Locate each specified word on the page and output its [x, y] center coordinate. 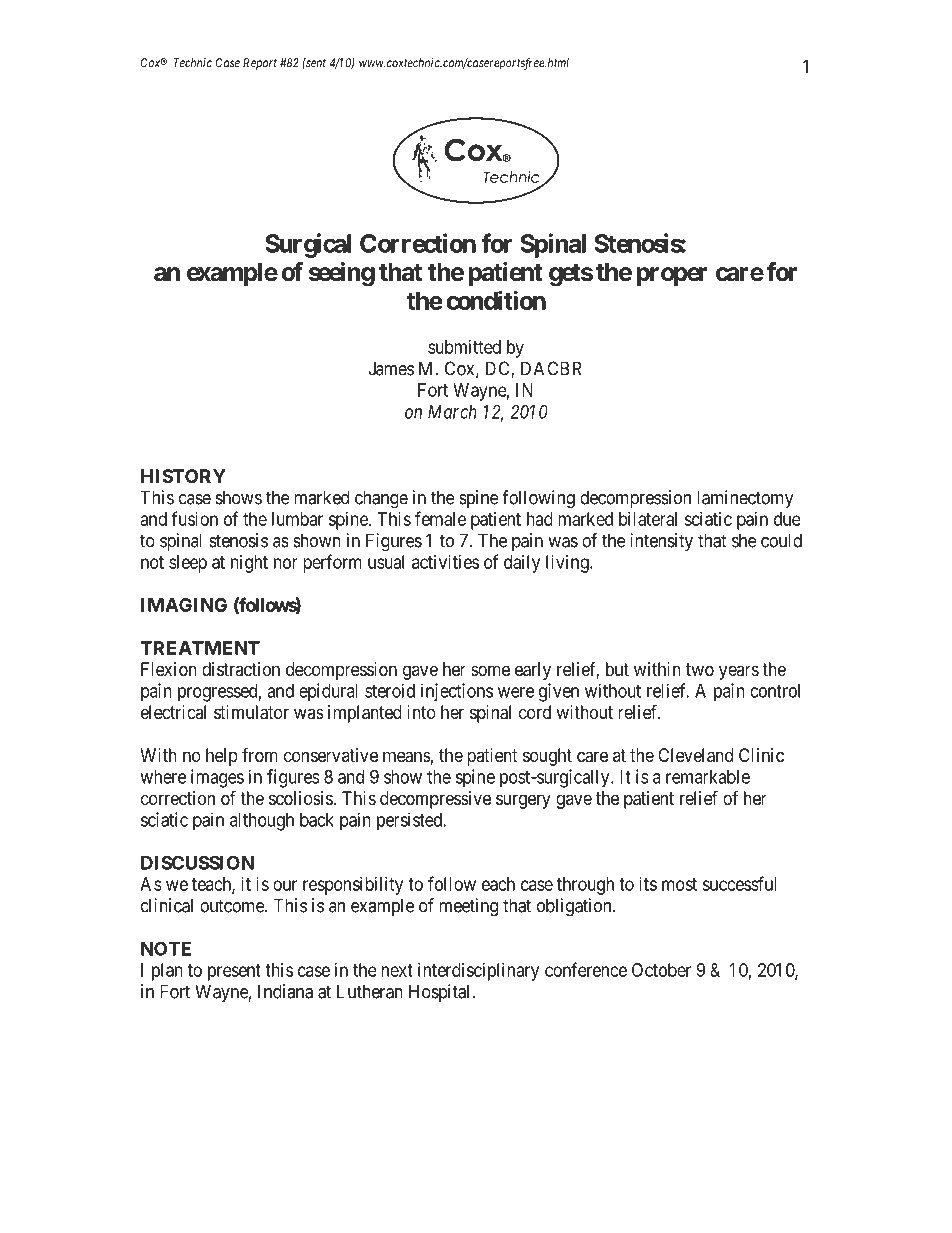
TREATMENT [200, 648]
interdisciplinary [478, 972]
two [700, 669]
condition [496, 300]
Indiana [285, 991]
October [661, 970]
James [391, 368]
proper [672, 276]
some [490, 670]
